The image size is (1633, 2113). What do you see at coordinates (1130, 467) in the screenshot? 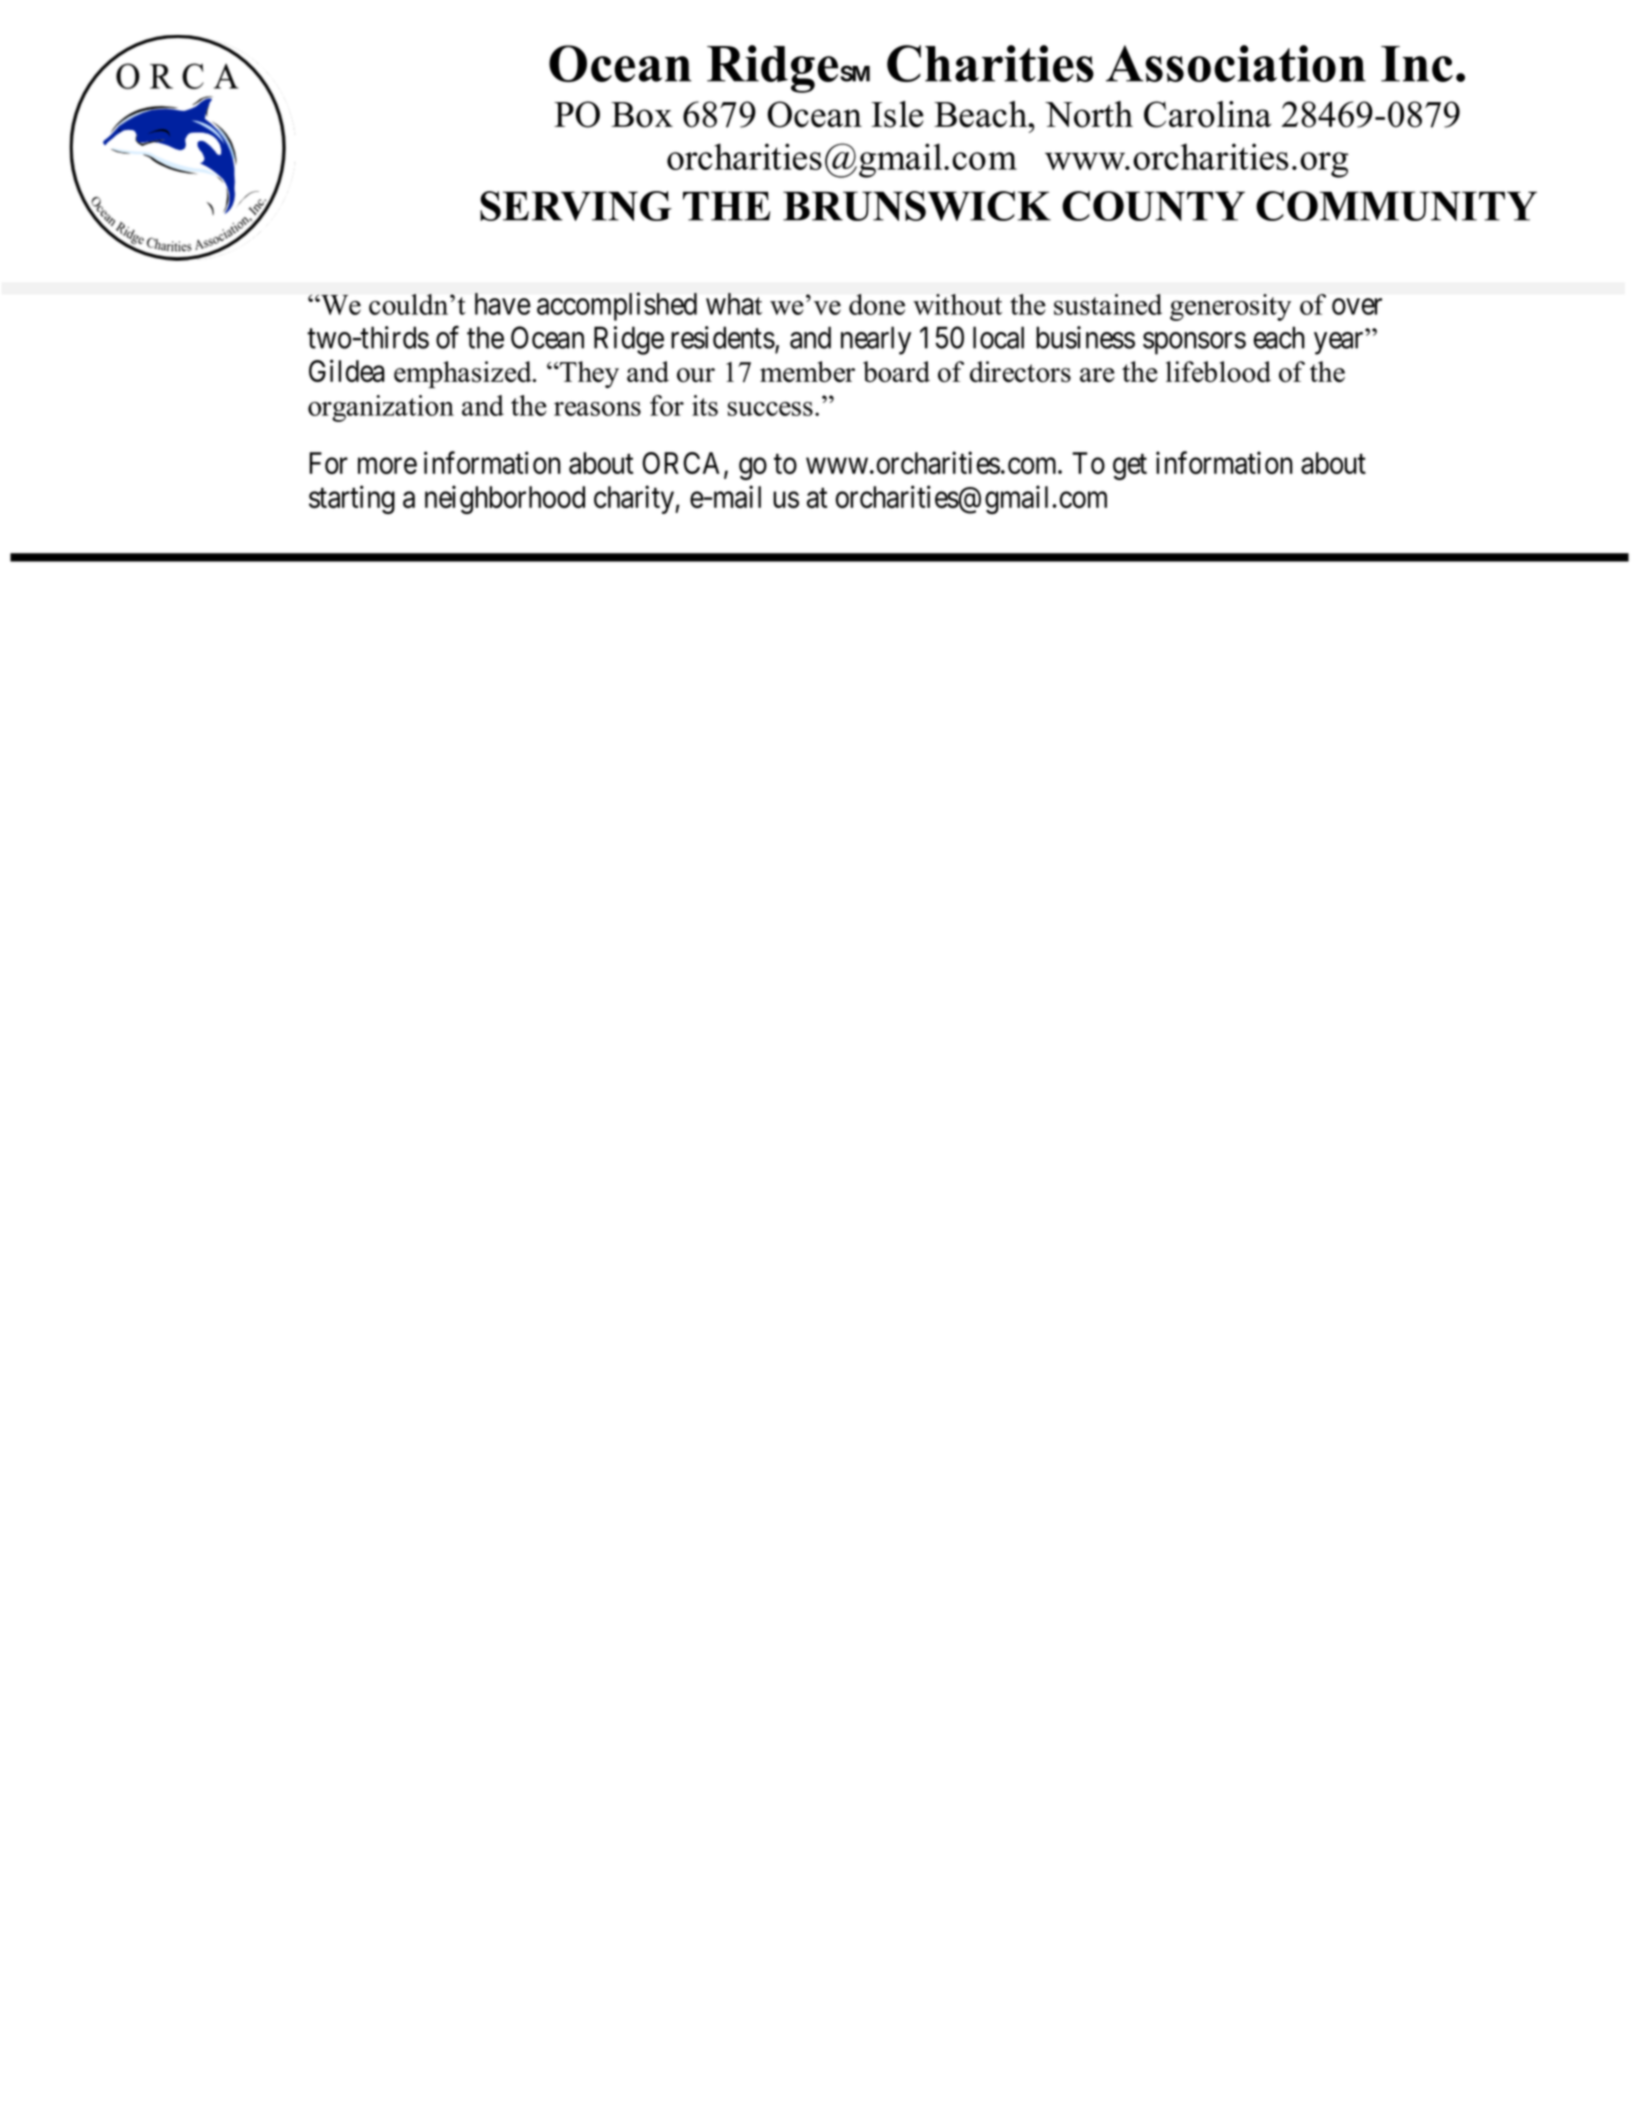
I see `get` at bounding box center [1130, 467].
